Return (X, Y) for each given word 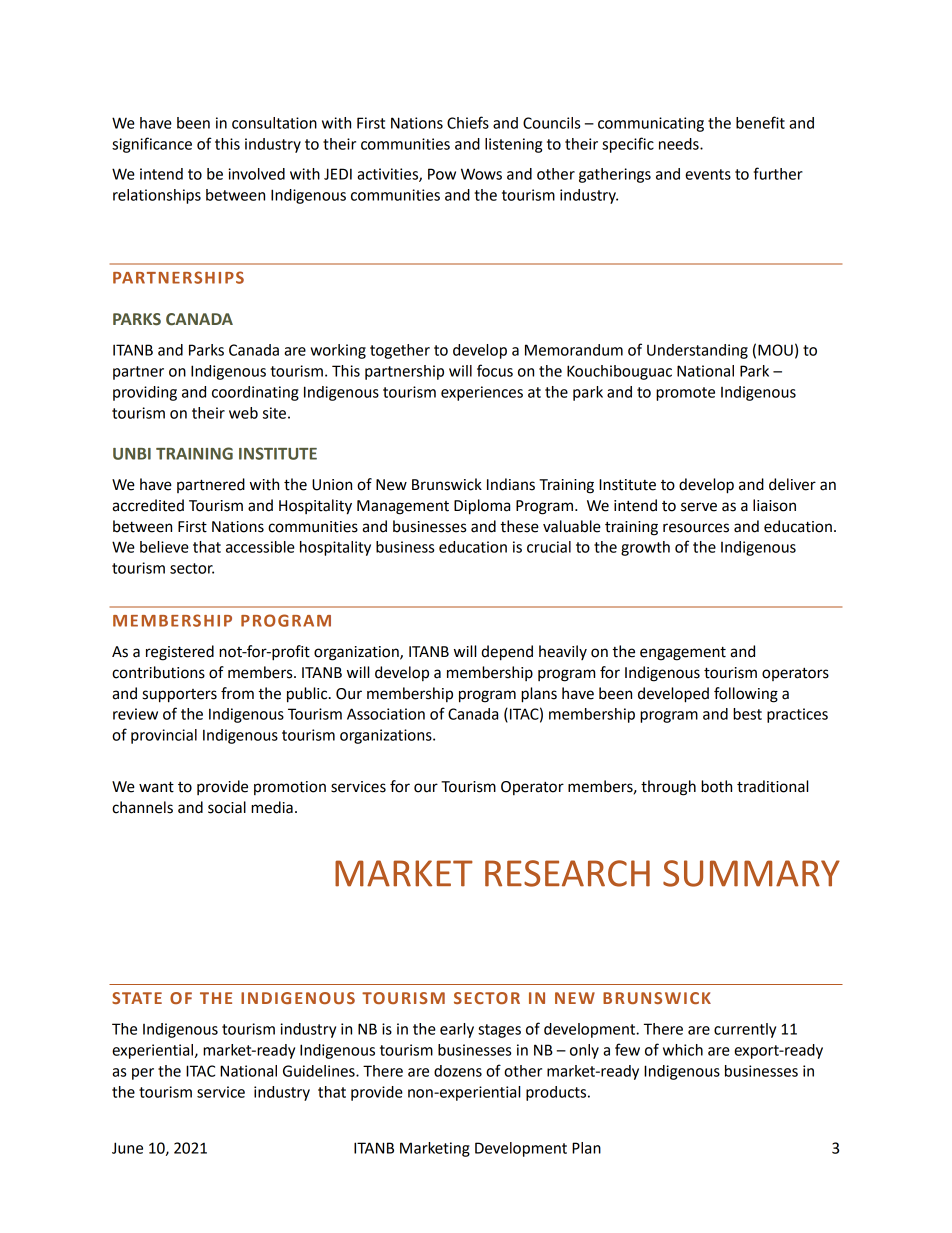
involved (256, 174)
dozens (458, 1071)
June (127, 1148)
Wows (481, 174)
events (708, 174)
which (683, 1050)
